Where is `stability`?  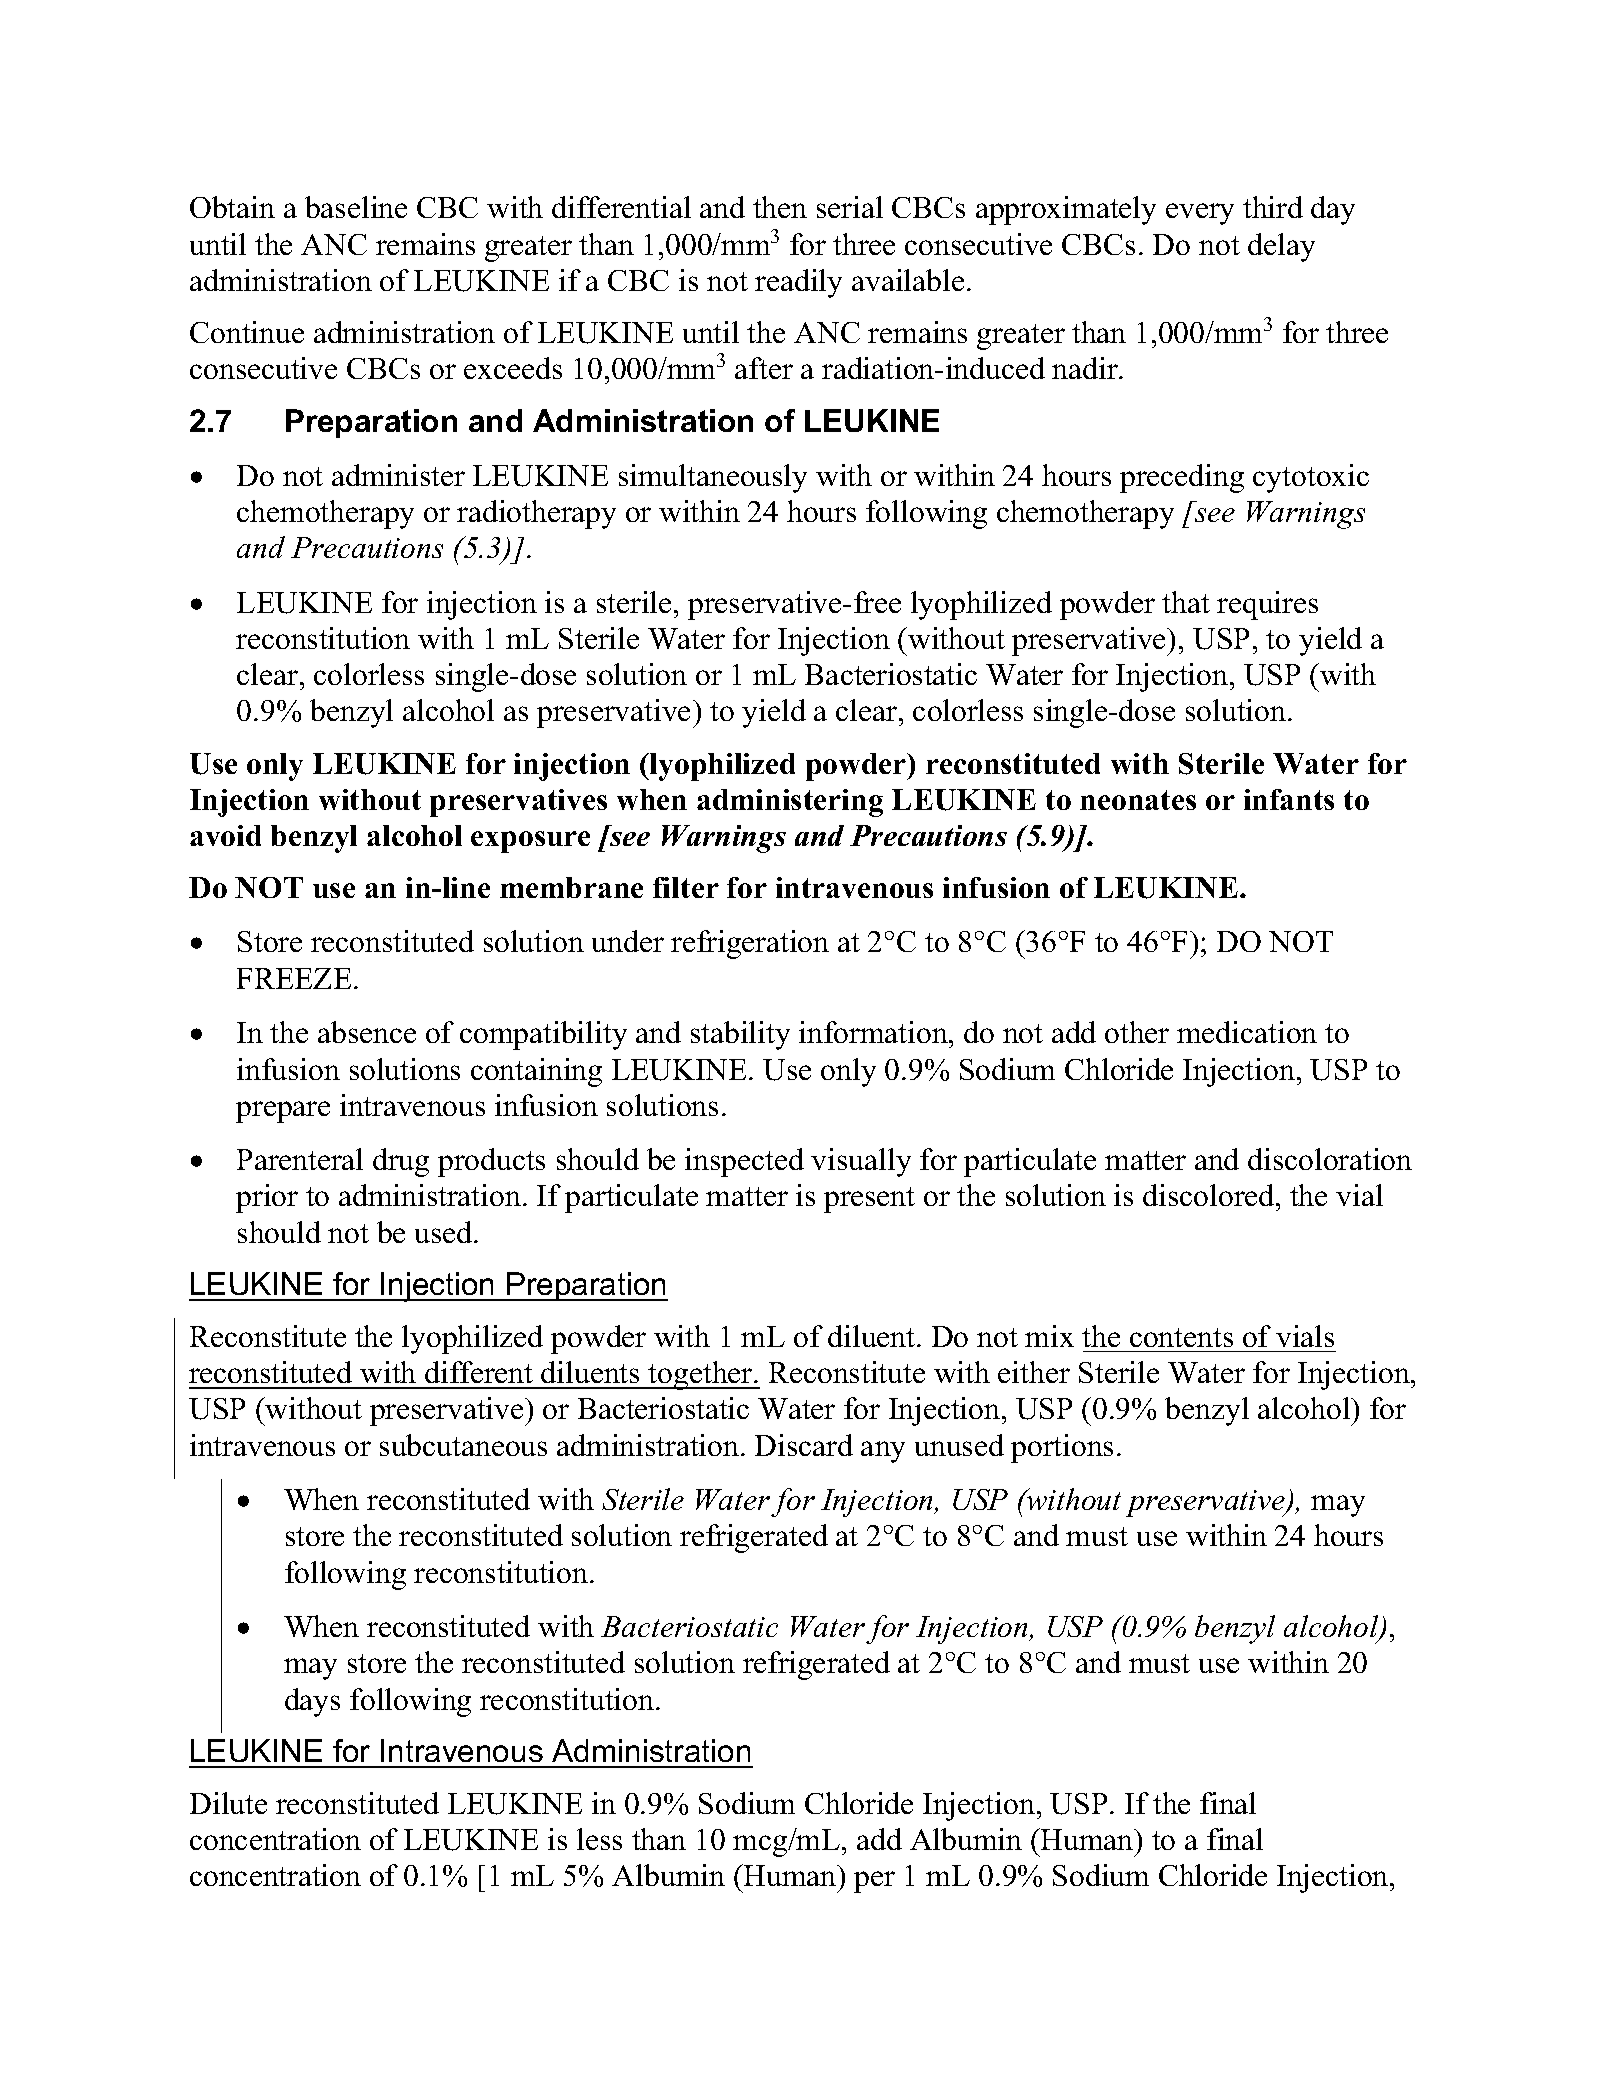
stability is located at coordinates (740, 1035).
